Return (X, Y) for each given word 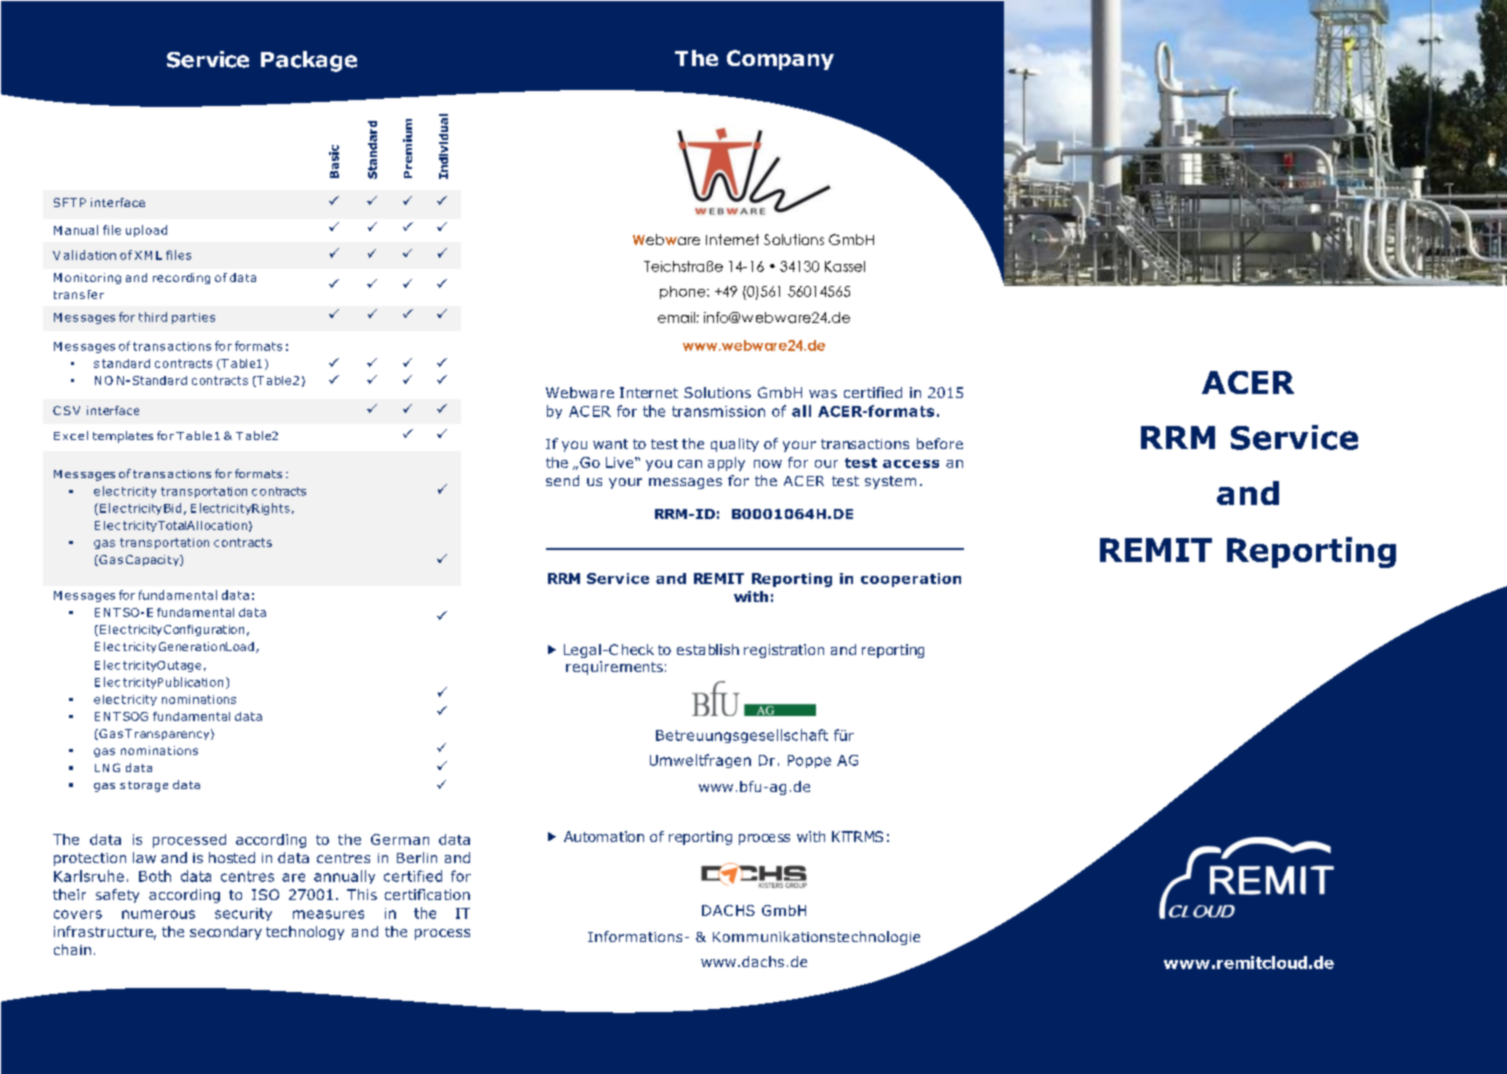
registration (784, 651)
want (610, 444)
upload (146, 231)
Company (780, 60)
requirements (614, 668)
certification (427, 894)
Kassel (845, 266)
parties (193, 318)
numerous (158, 914)
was (823, 394)
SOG (135, 716)
